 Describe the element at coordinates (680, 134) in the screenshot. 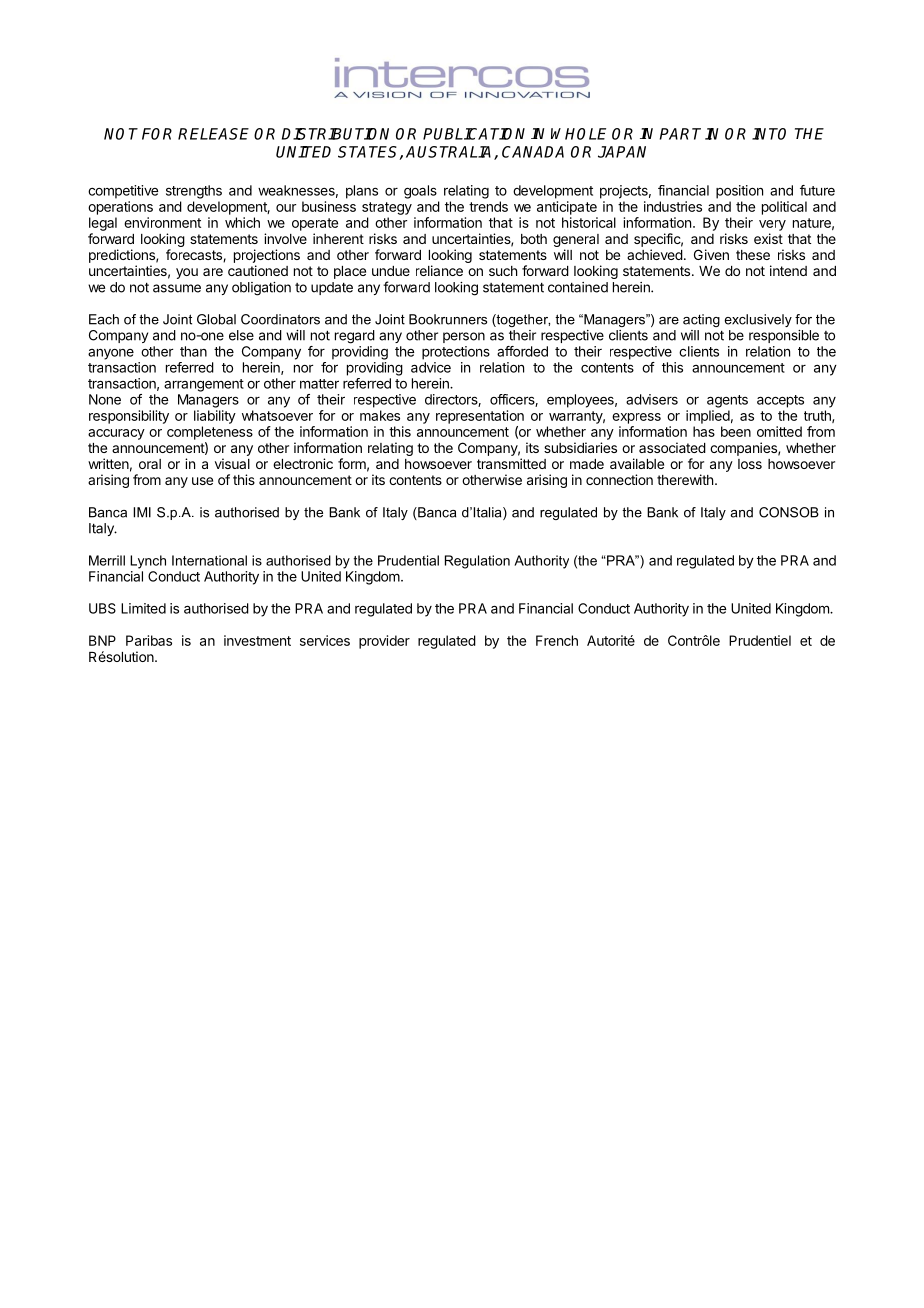

I see `PART` at that location.
